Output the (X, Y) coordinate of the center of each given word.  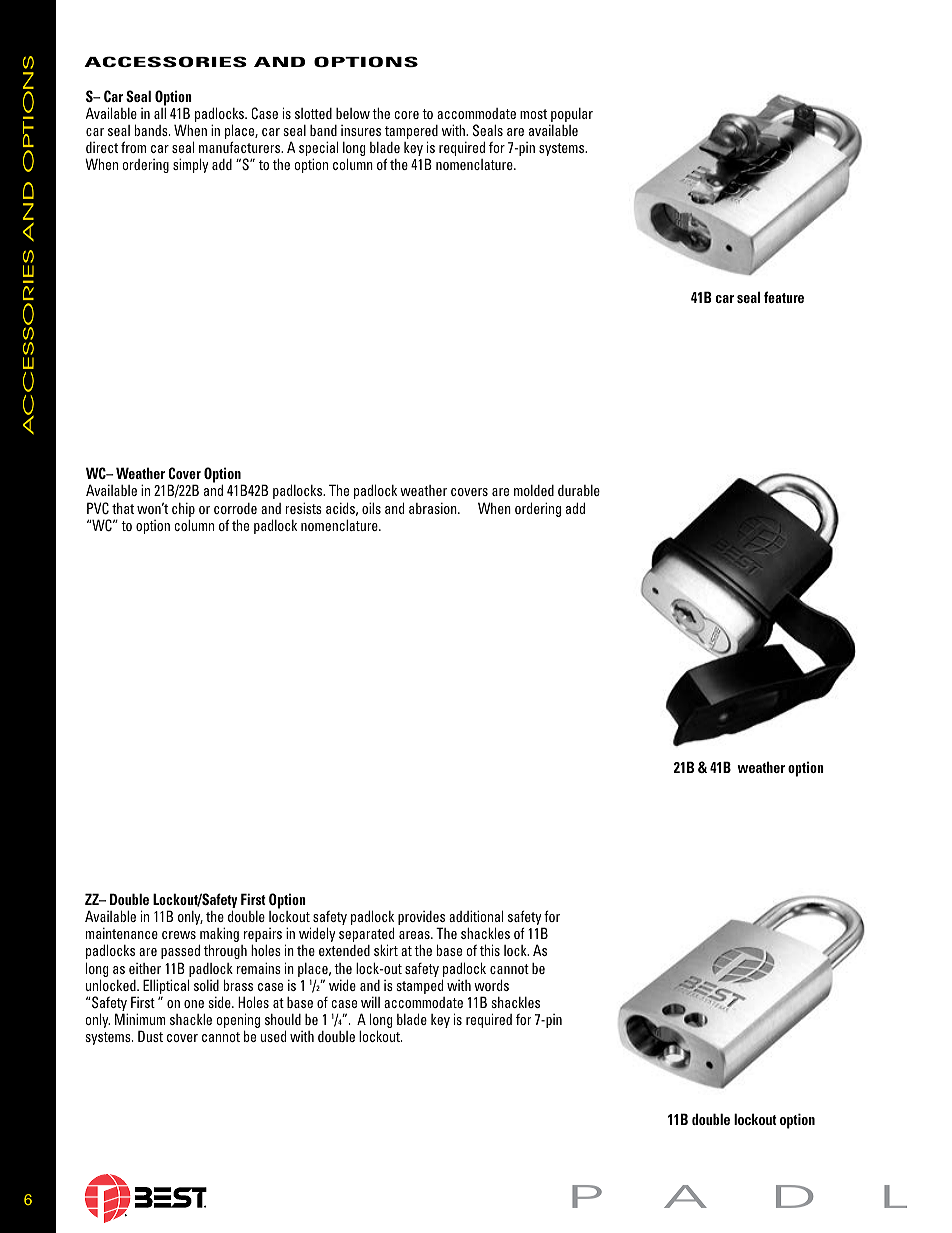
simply (190, 165)
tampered (411, 133)
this (490, 950)
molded (534, 490)
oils (371, 508)
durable (579, 490)
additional (476, 916)
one (194, 1004)
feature (784, 297)
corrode (235, 508)
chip (183, 509)
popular (571, 116)
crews (179, 935)
